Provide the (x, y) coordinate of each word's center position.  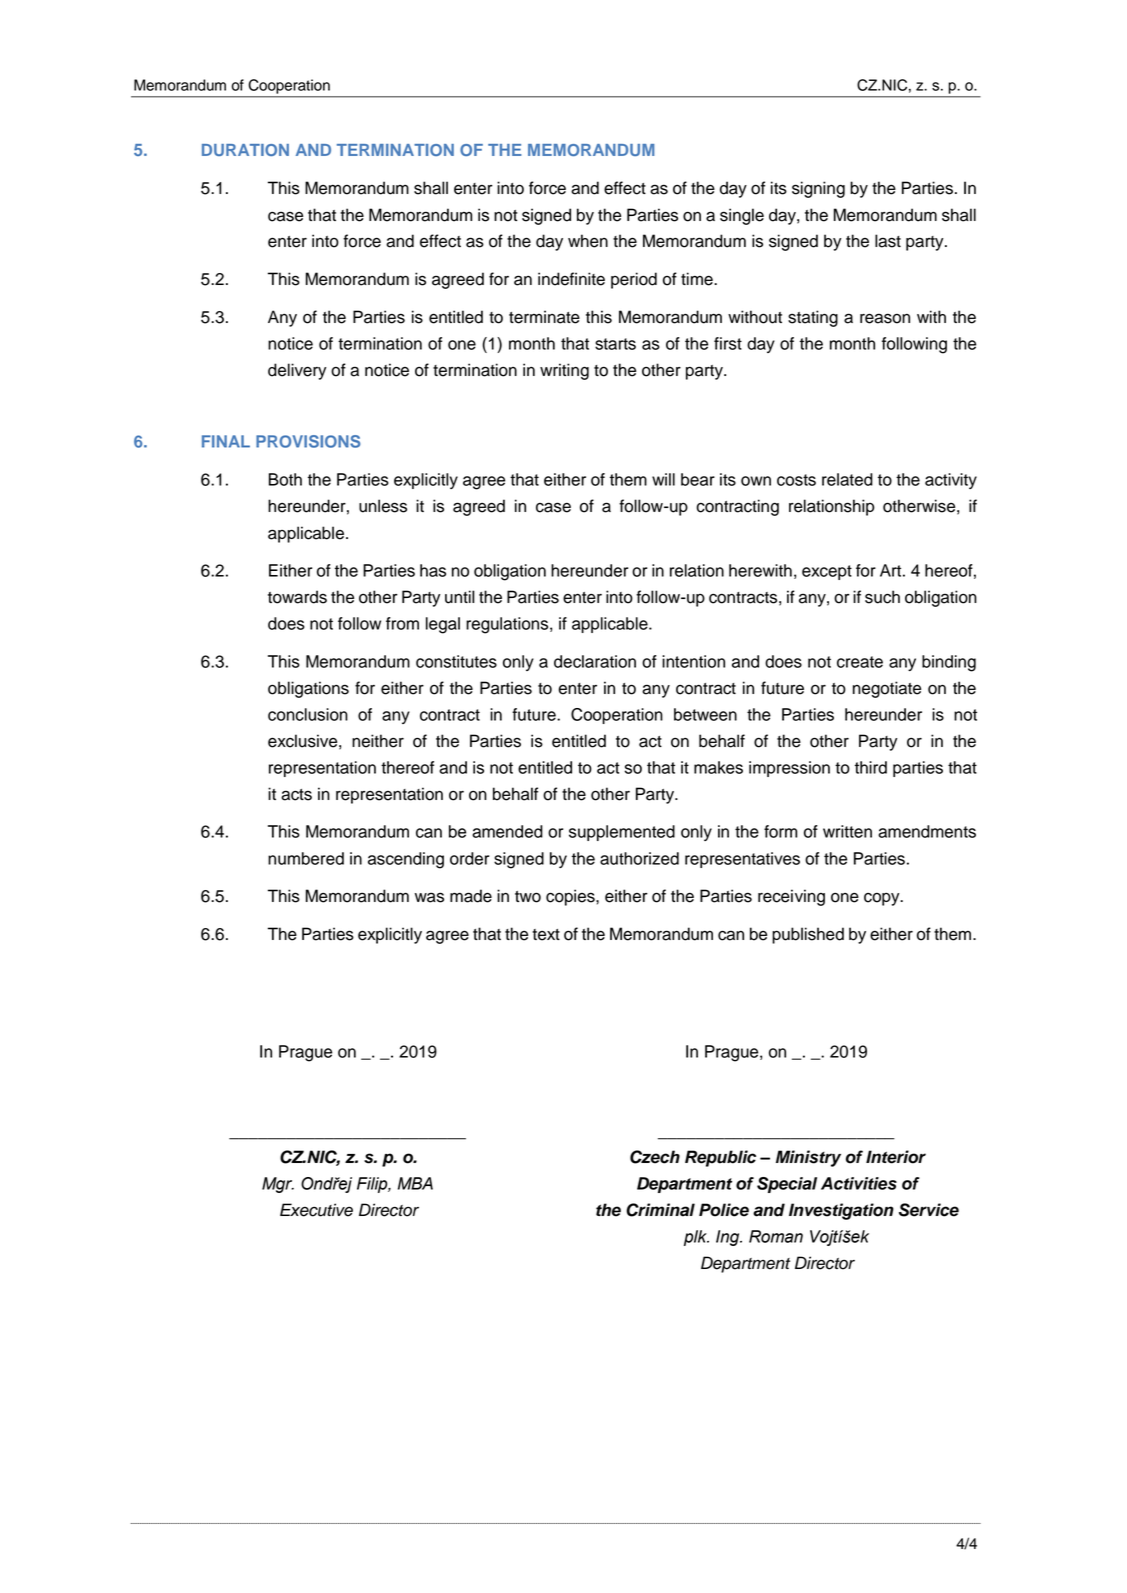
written (847, 831)
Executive (316, 1210)
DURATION (245, 150)
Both (285, 479)
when (588, 241)
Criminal (660, 1210)
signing (818, 189)
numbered (306, 858)
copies (571, 897)
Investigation (841, 1211)
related (847, 479)
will (663, 479)
